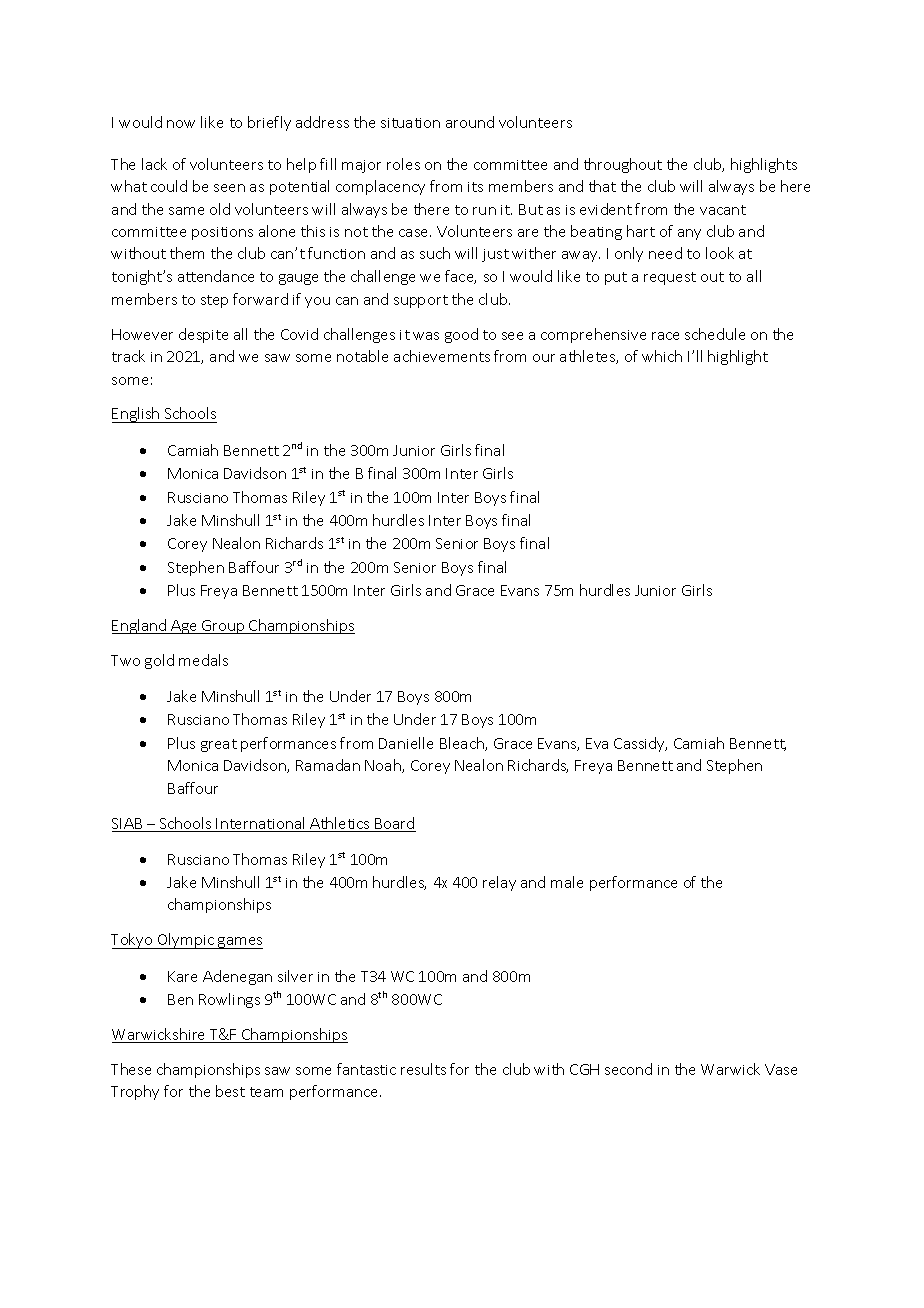 Image resolution: width=924 pixels, height=1308 pixels. I want to click on now, so click(181, 124).
